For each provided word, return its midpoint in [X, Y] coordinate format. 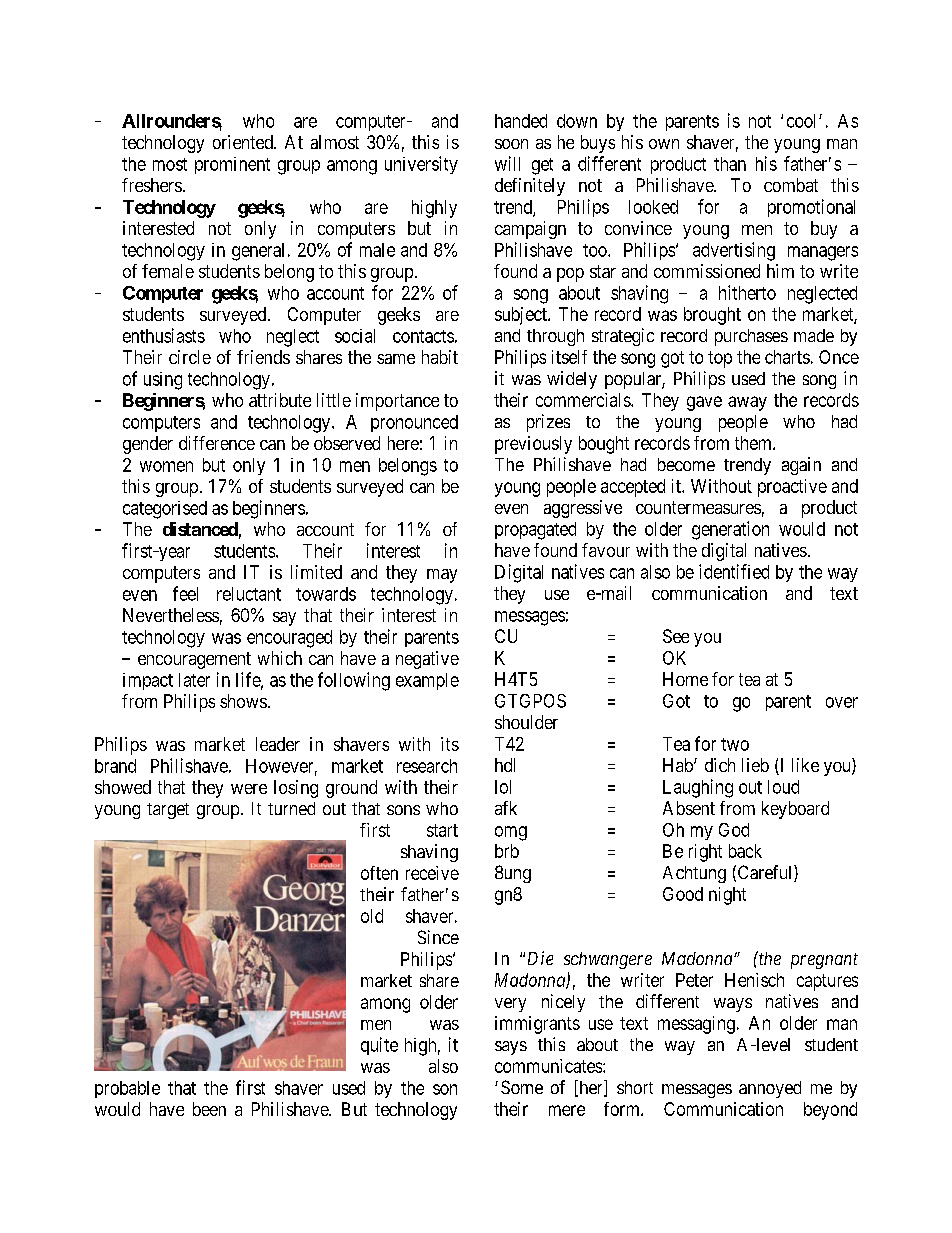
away [747, 403]
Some [522, 1087]
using [163, 381]
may [442, 576]
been [209, 1109]
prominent [232, 165]
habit [440, 357]
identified [734, 571]
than [730, 164]
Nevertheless [171, 615]
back [745, 851]
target [168, 811]
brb [507, 851]
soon [511, 144]
